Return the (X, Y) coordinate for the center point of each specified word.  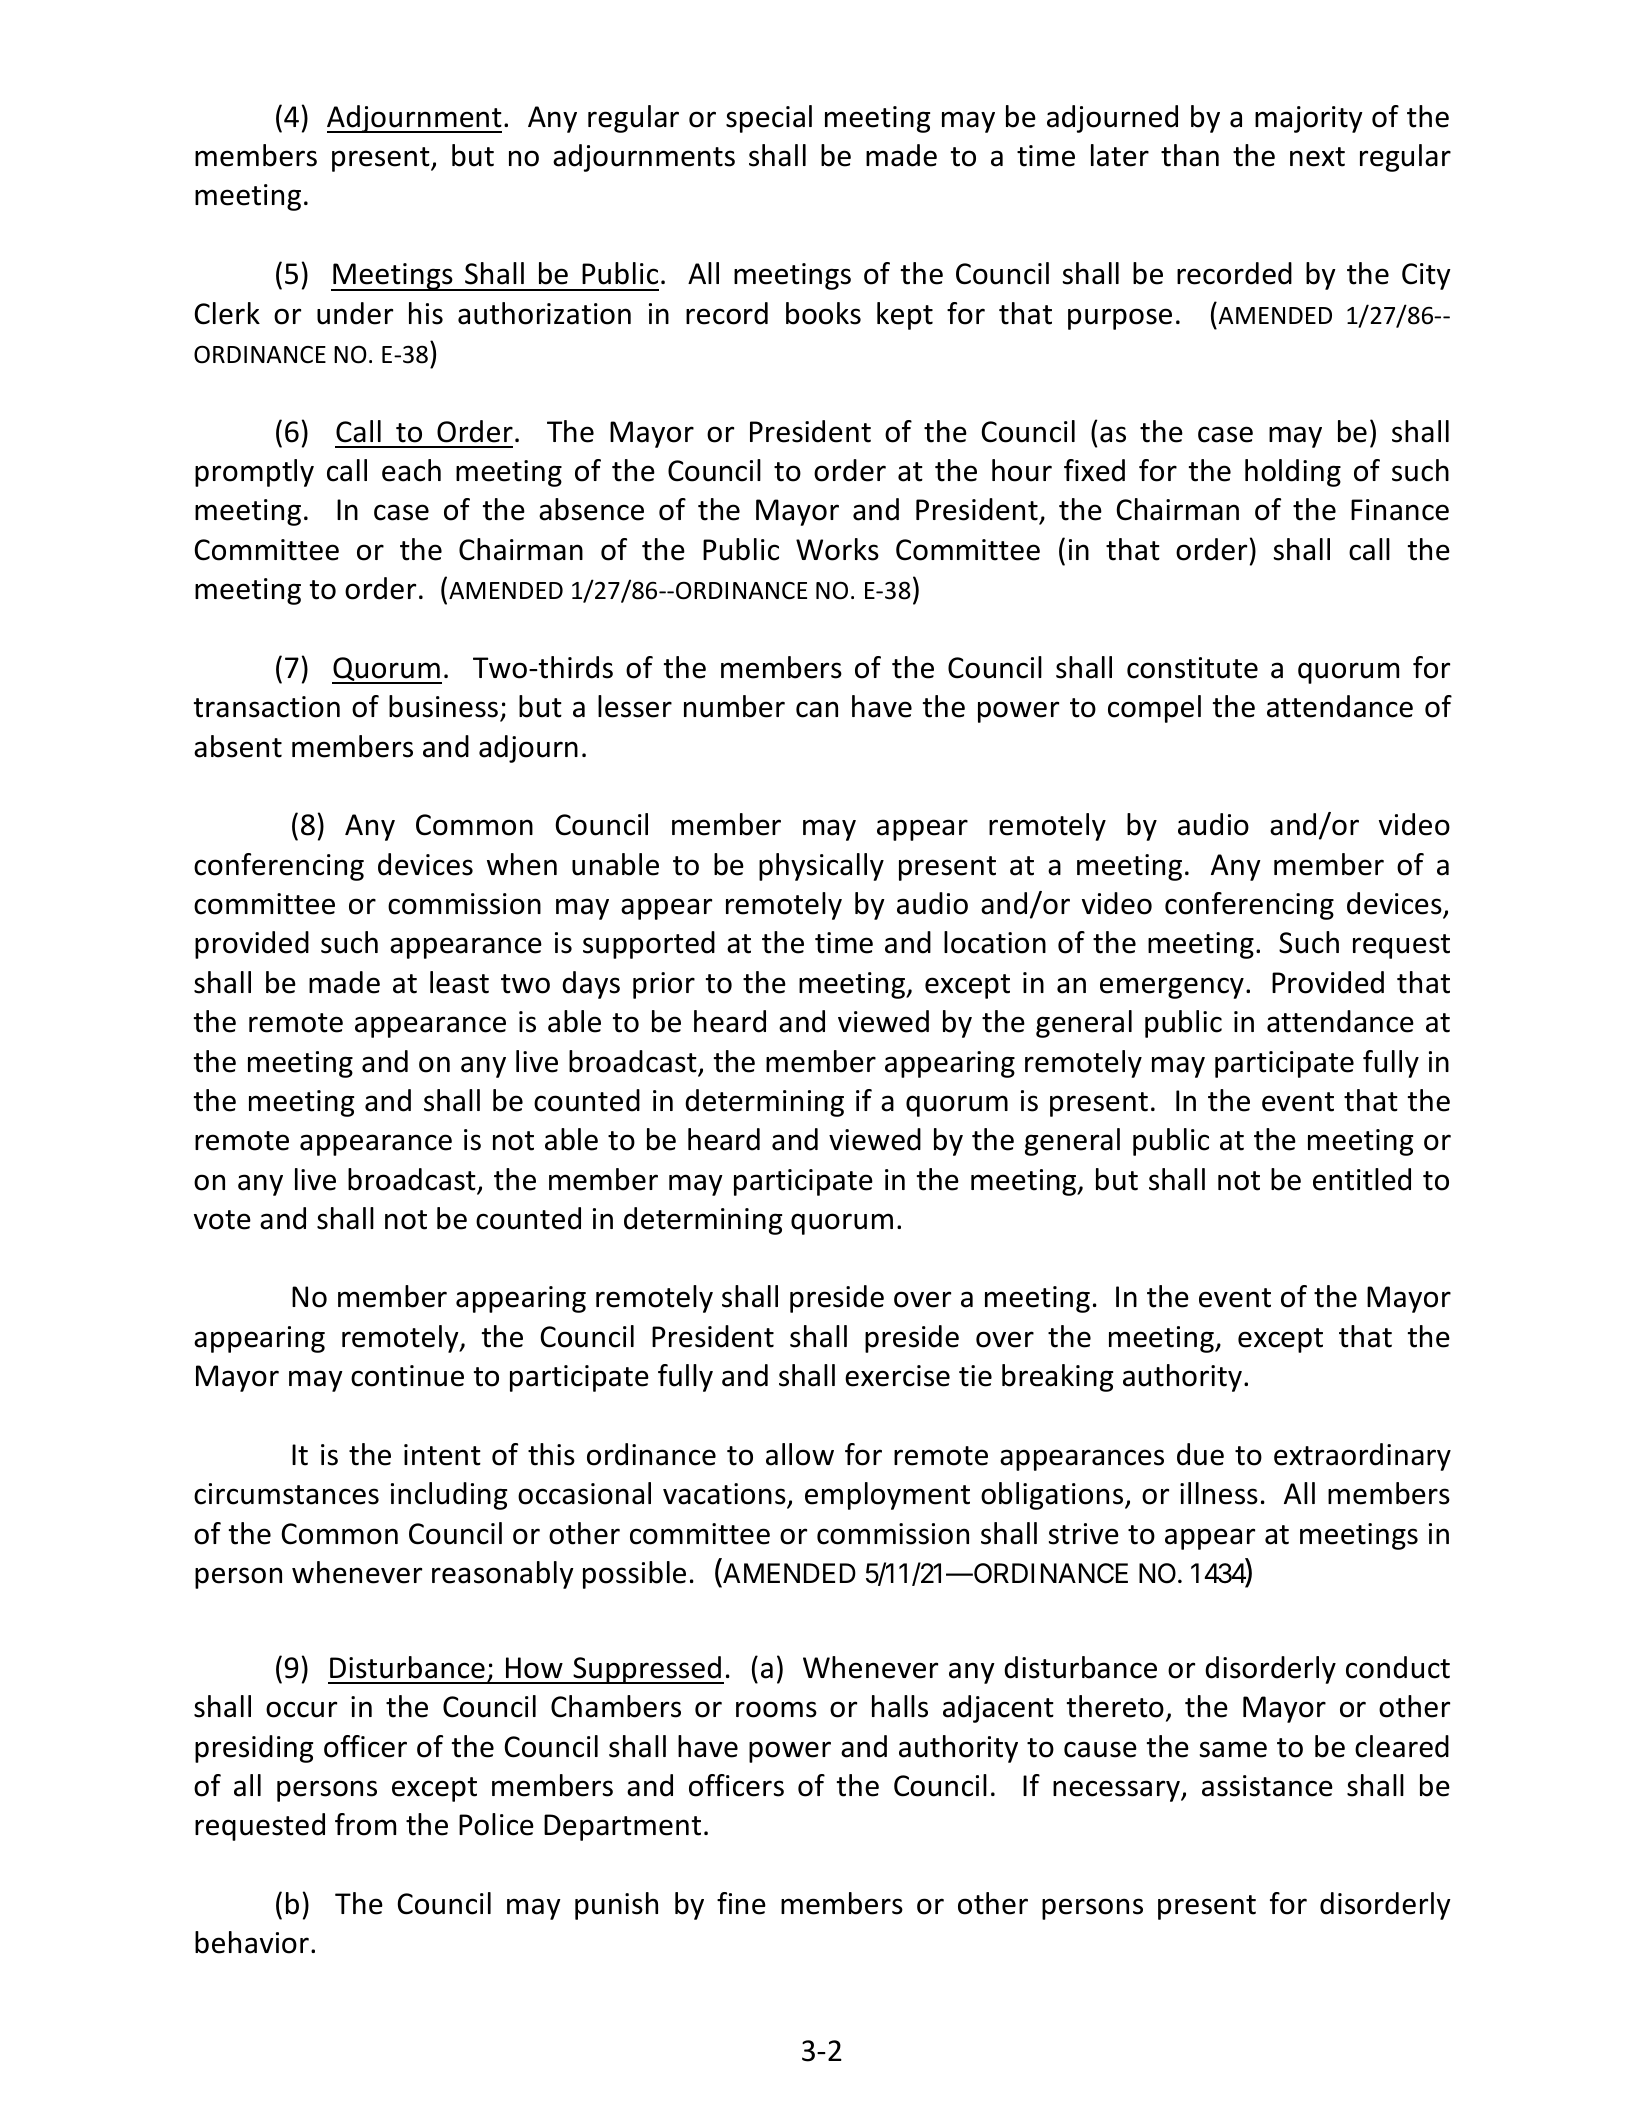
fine (741, 1903)
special (769, 119)
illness (1219, 1493)
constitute (1192, 668)
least (459, 982)
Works (837, 549)
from (365, 1824)
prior (664, 985)
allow (800, 1454)
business (443, 706)
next (1317, 157)
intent (442, 1455)
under (355, 313)
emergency (1172, 988)
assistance (1267, 1786)
